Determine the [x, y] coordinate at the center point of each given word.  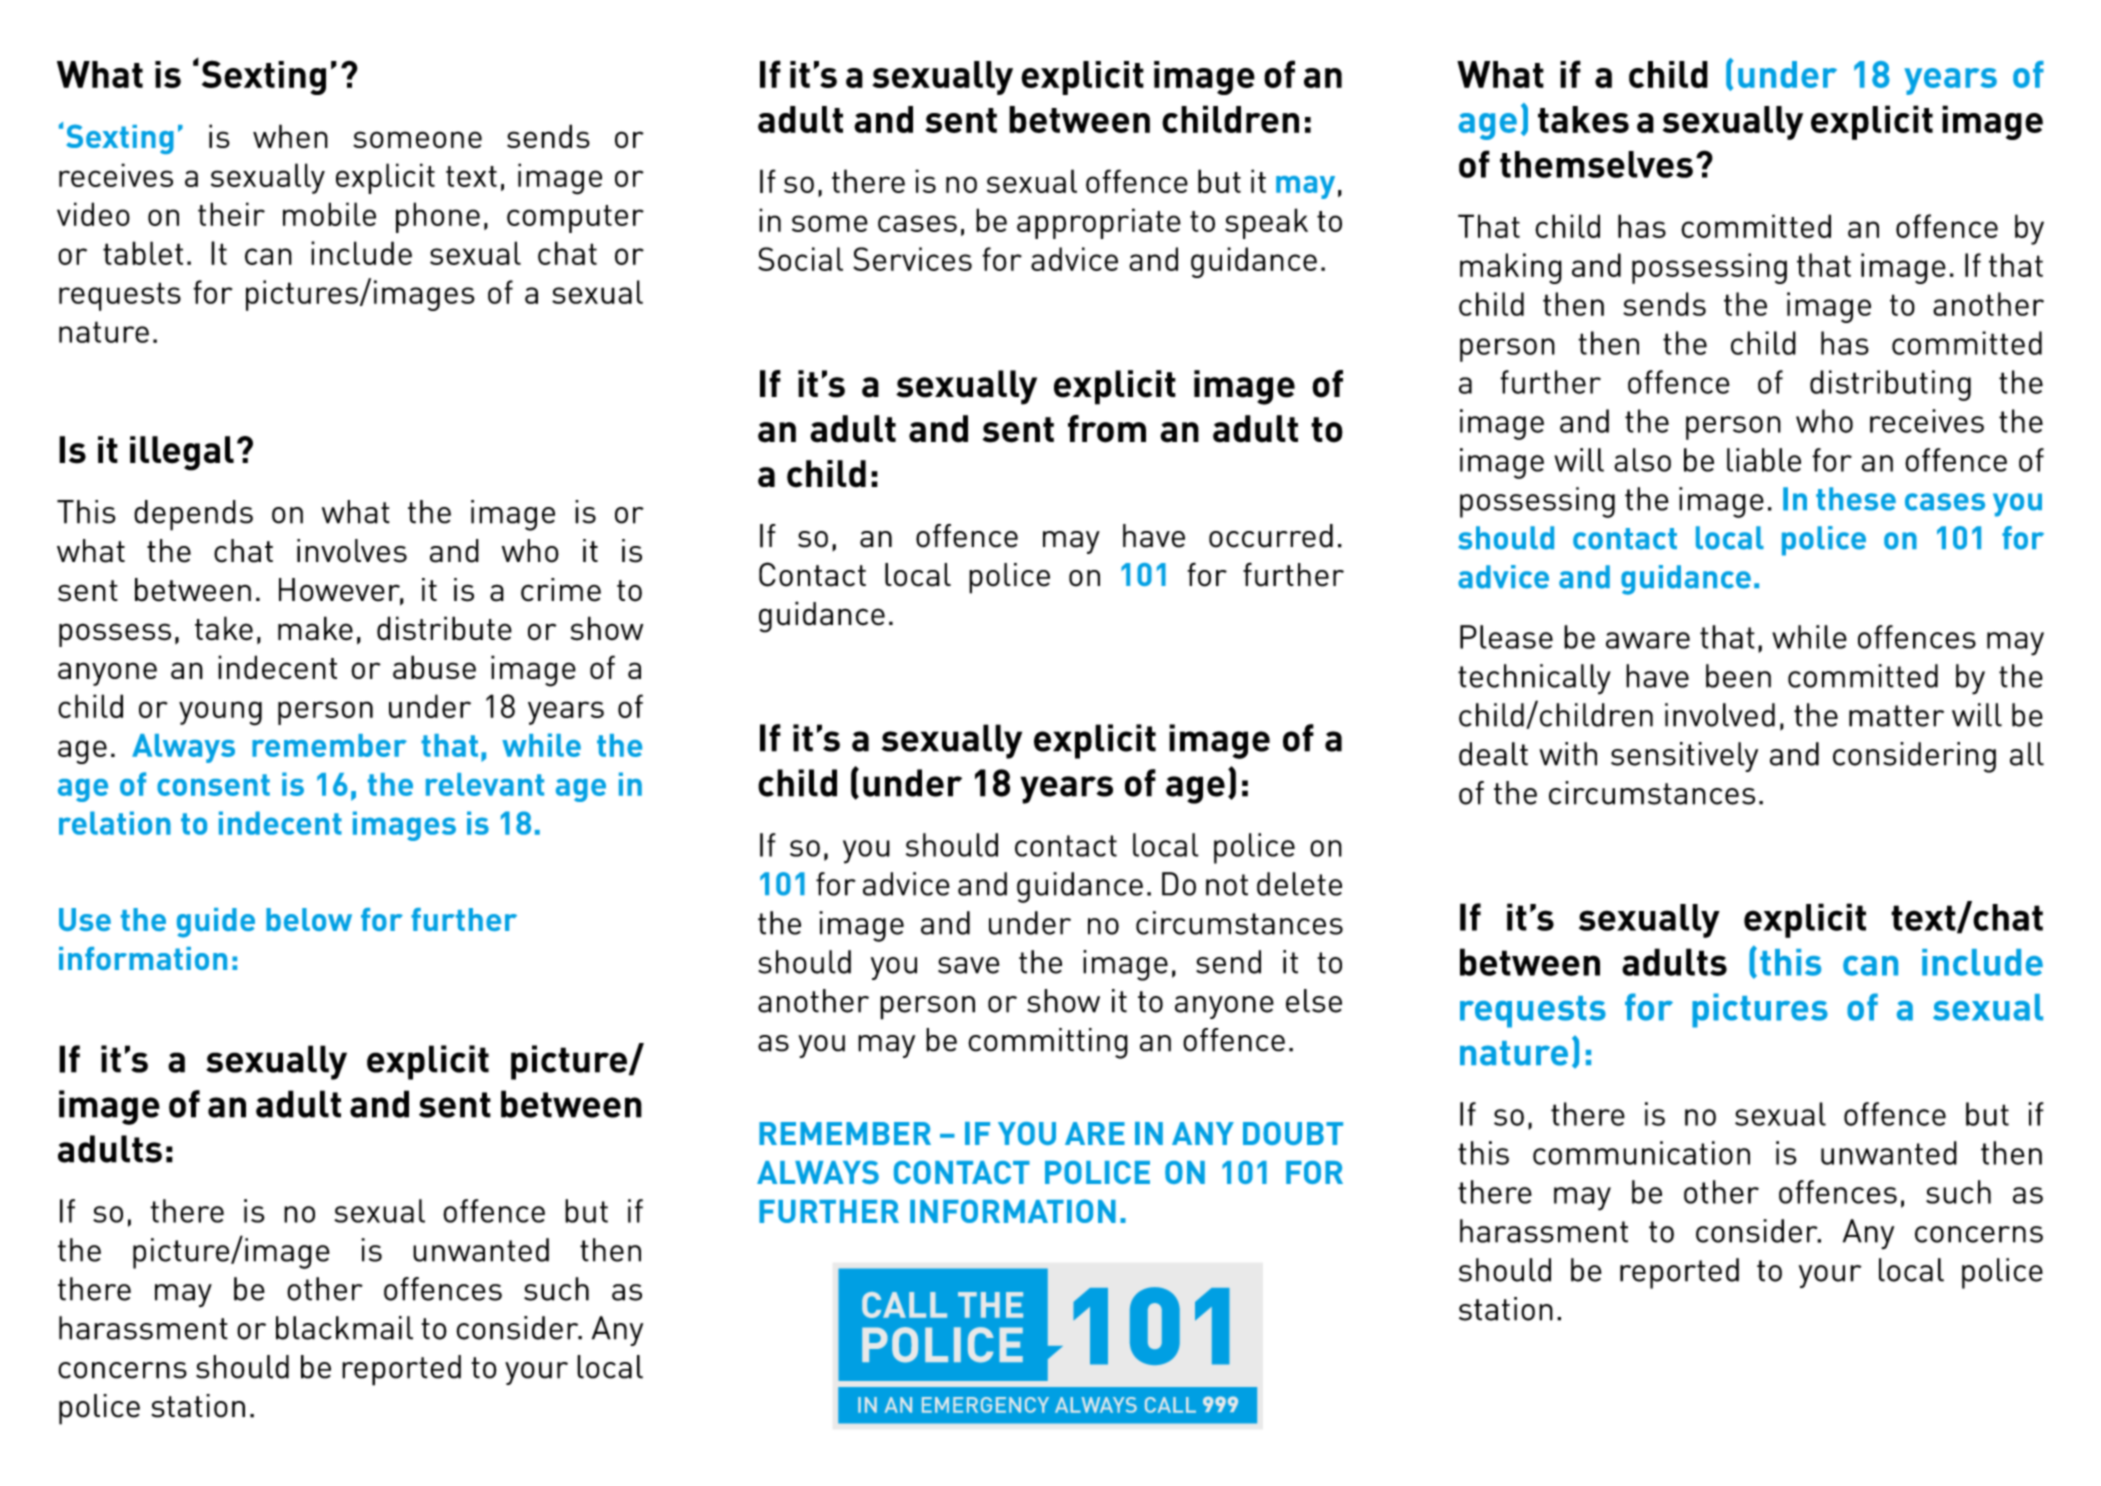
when [290, 136]
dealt [1493, 754]
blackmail [344, 1328]
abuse [434, 667]
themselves [1596, 164]
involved [1720, 715]
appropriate [1099, 223]
